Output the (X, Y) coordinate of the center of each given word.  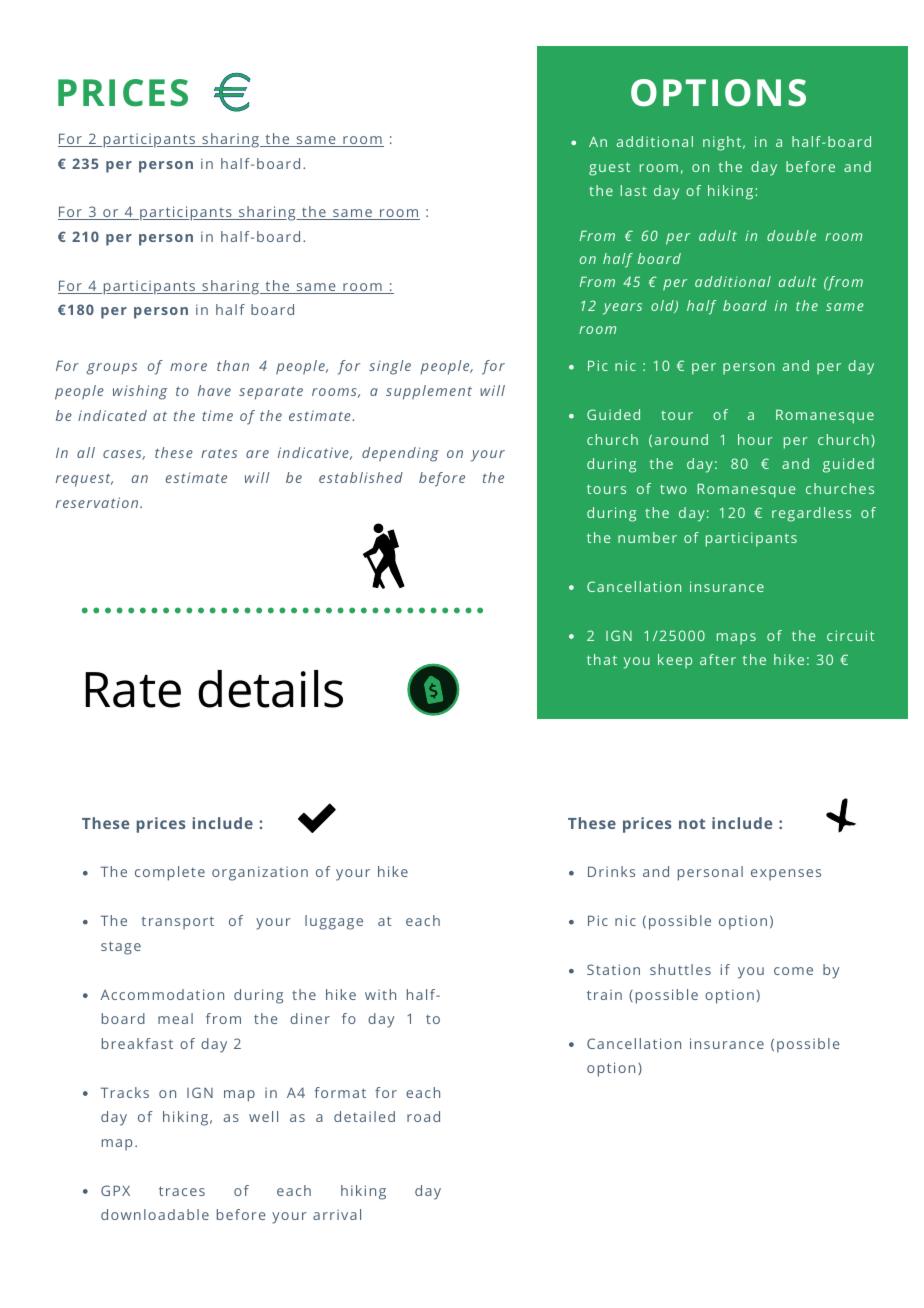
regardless (811, 514)
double (791, 235)
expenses (786, 875)
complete (170, 873)
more (188, 367)
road (423, 1116)
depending (400, 454)
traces (182, 1191)
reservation (98, 502)
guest (609, 169)
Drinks (611, 871)
